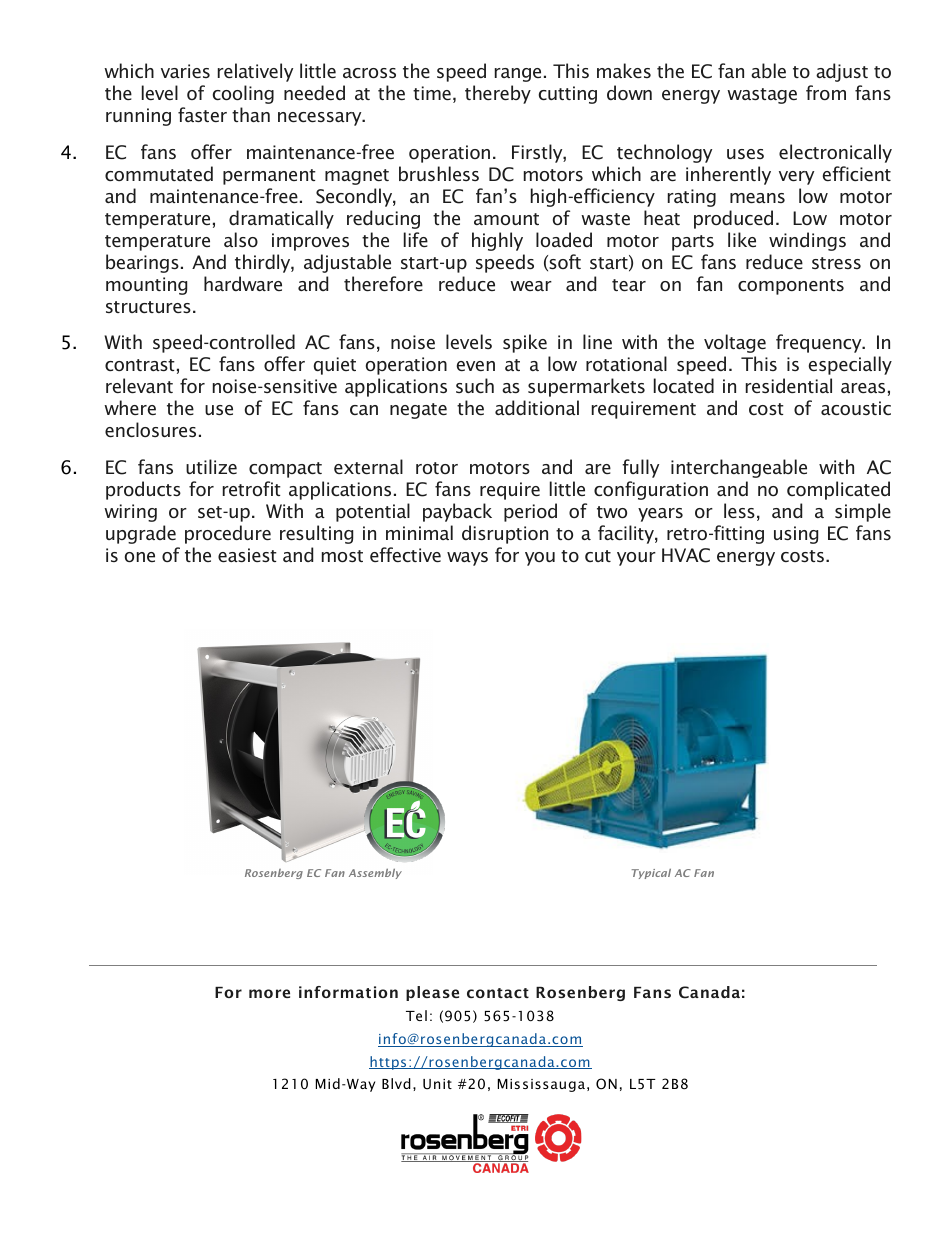 The width and height of the document is (952, 1233). I want to click on contact, so click(498, 993).
